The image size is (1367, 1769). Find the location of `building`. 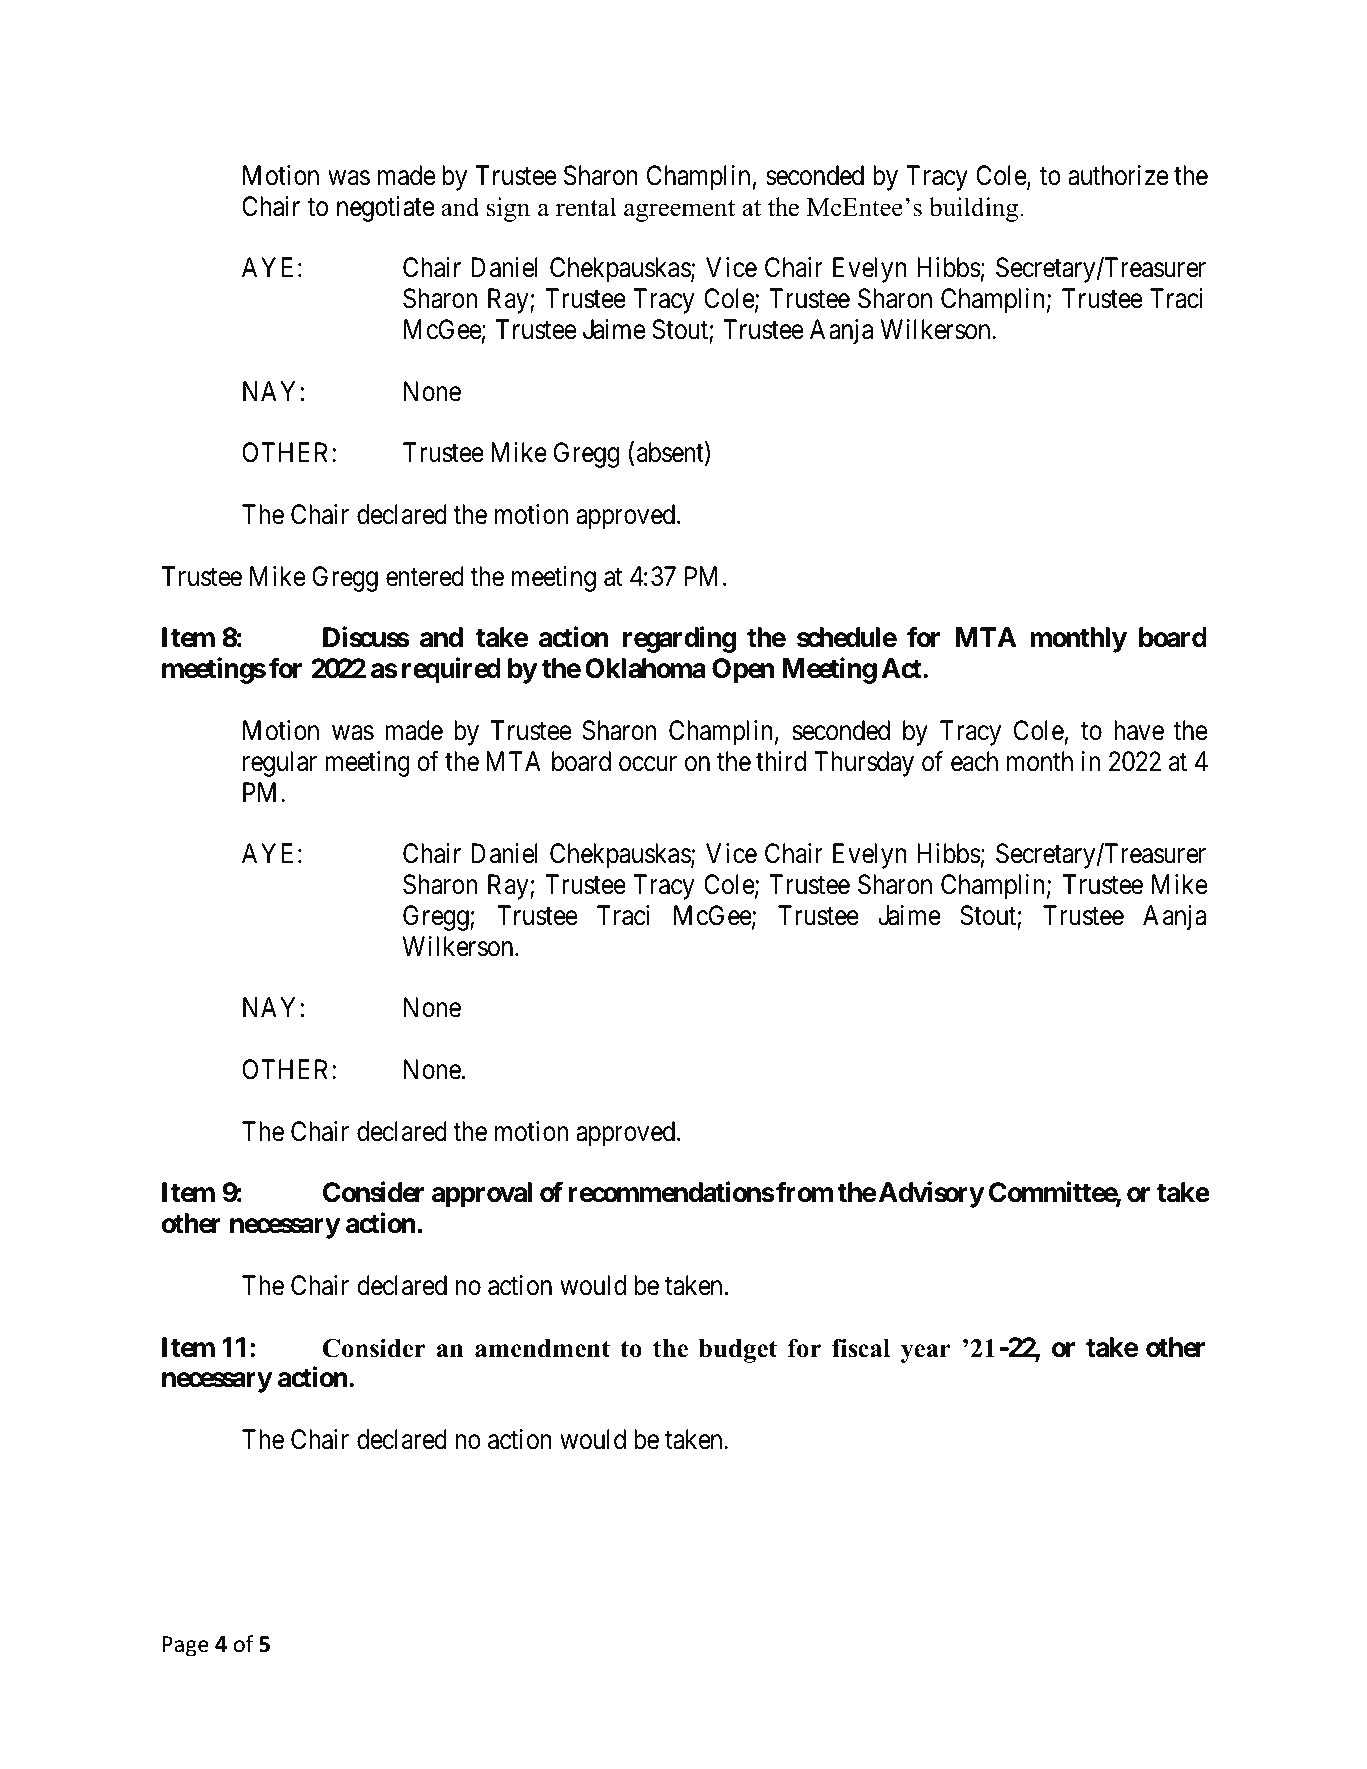

building is located at coordinates (975, 209).
